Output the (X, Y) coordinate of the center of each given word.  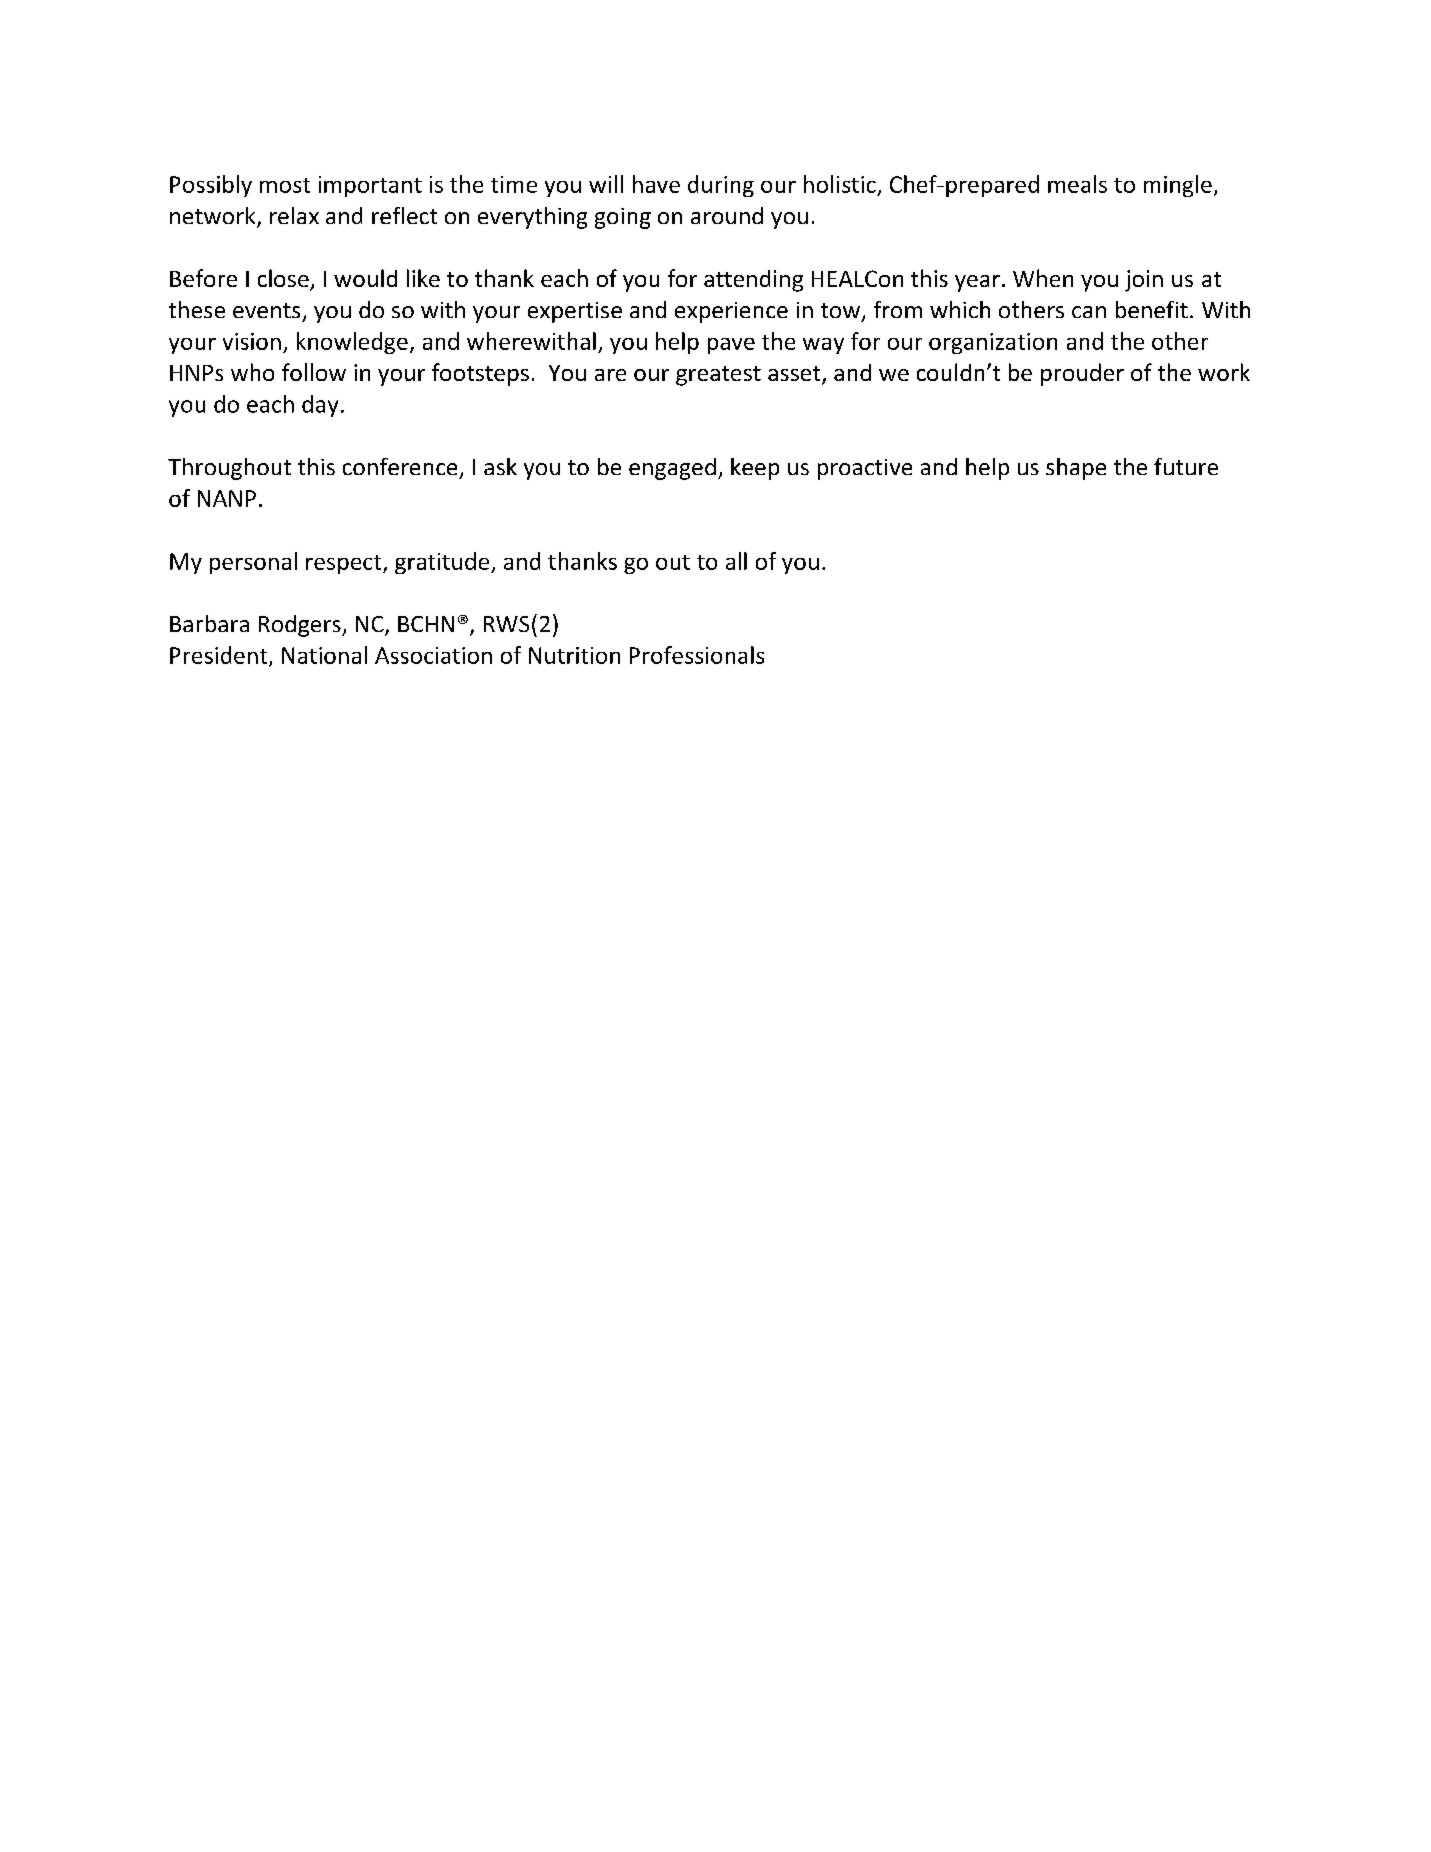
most (285, 185)
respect (343, 564)
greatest (718, 376)
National (324, 655)
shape (1076, 469)
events (266, 310)
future (1186, 466)
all (736, 561)
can (1089, 312)
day (320, 406)
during (721, 186)
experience (731, 312)
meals (1077, 184)
